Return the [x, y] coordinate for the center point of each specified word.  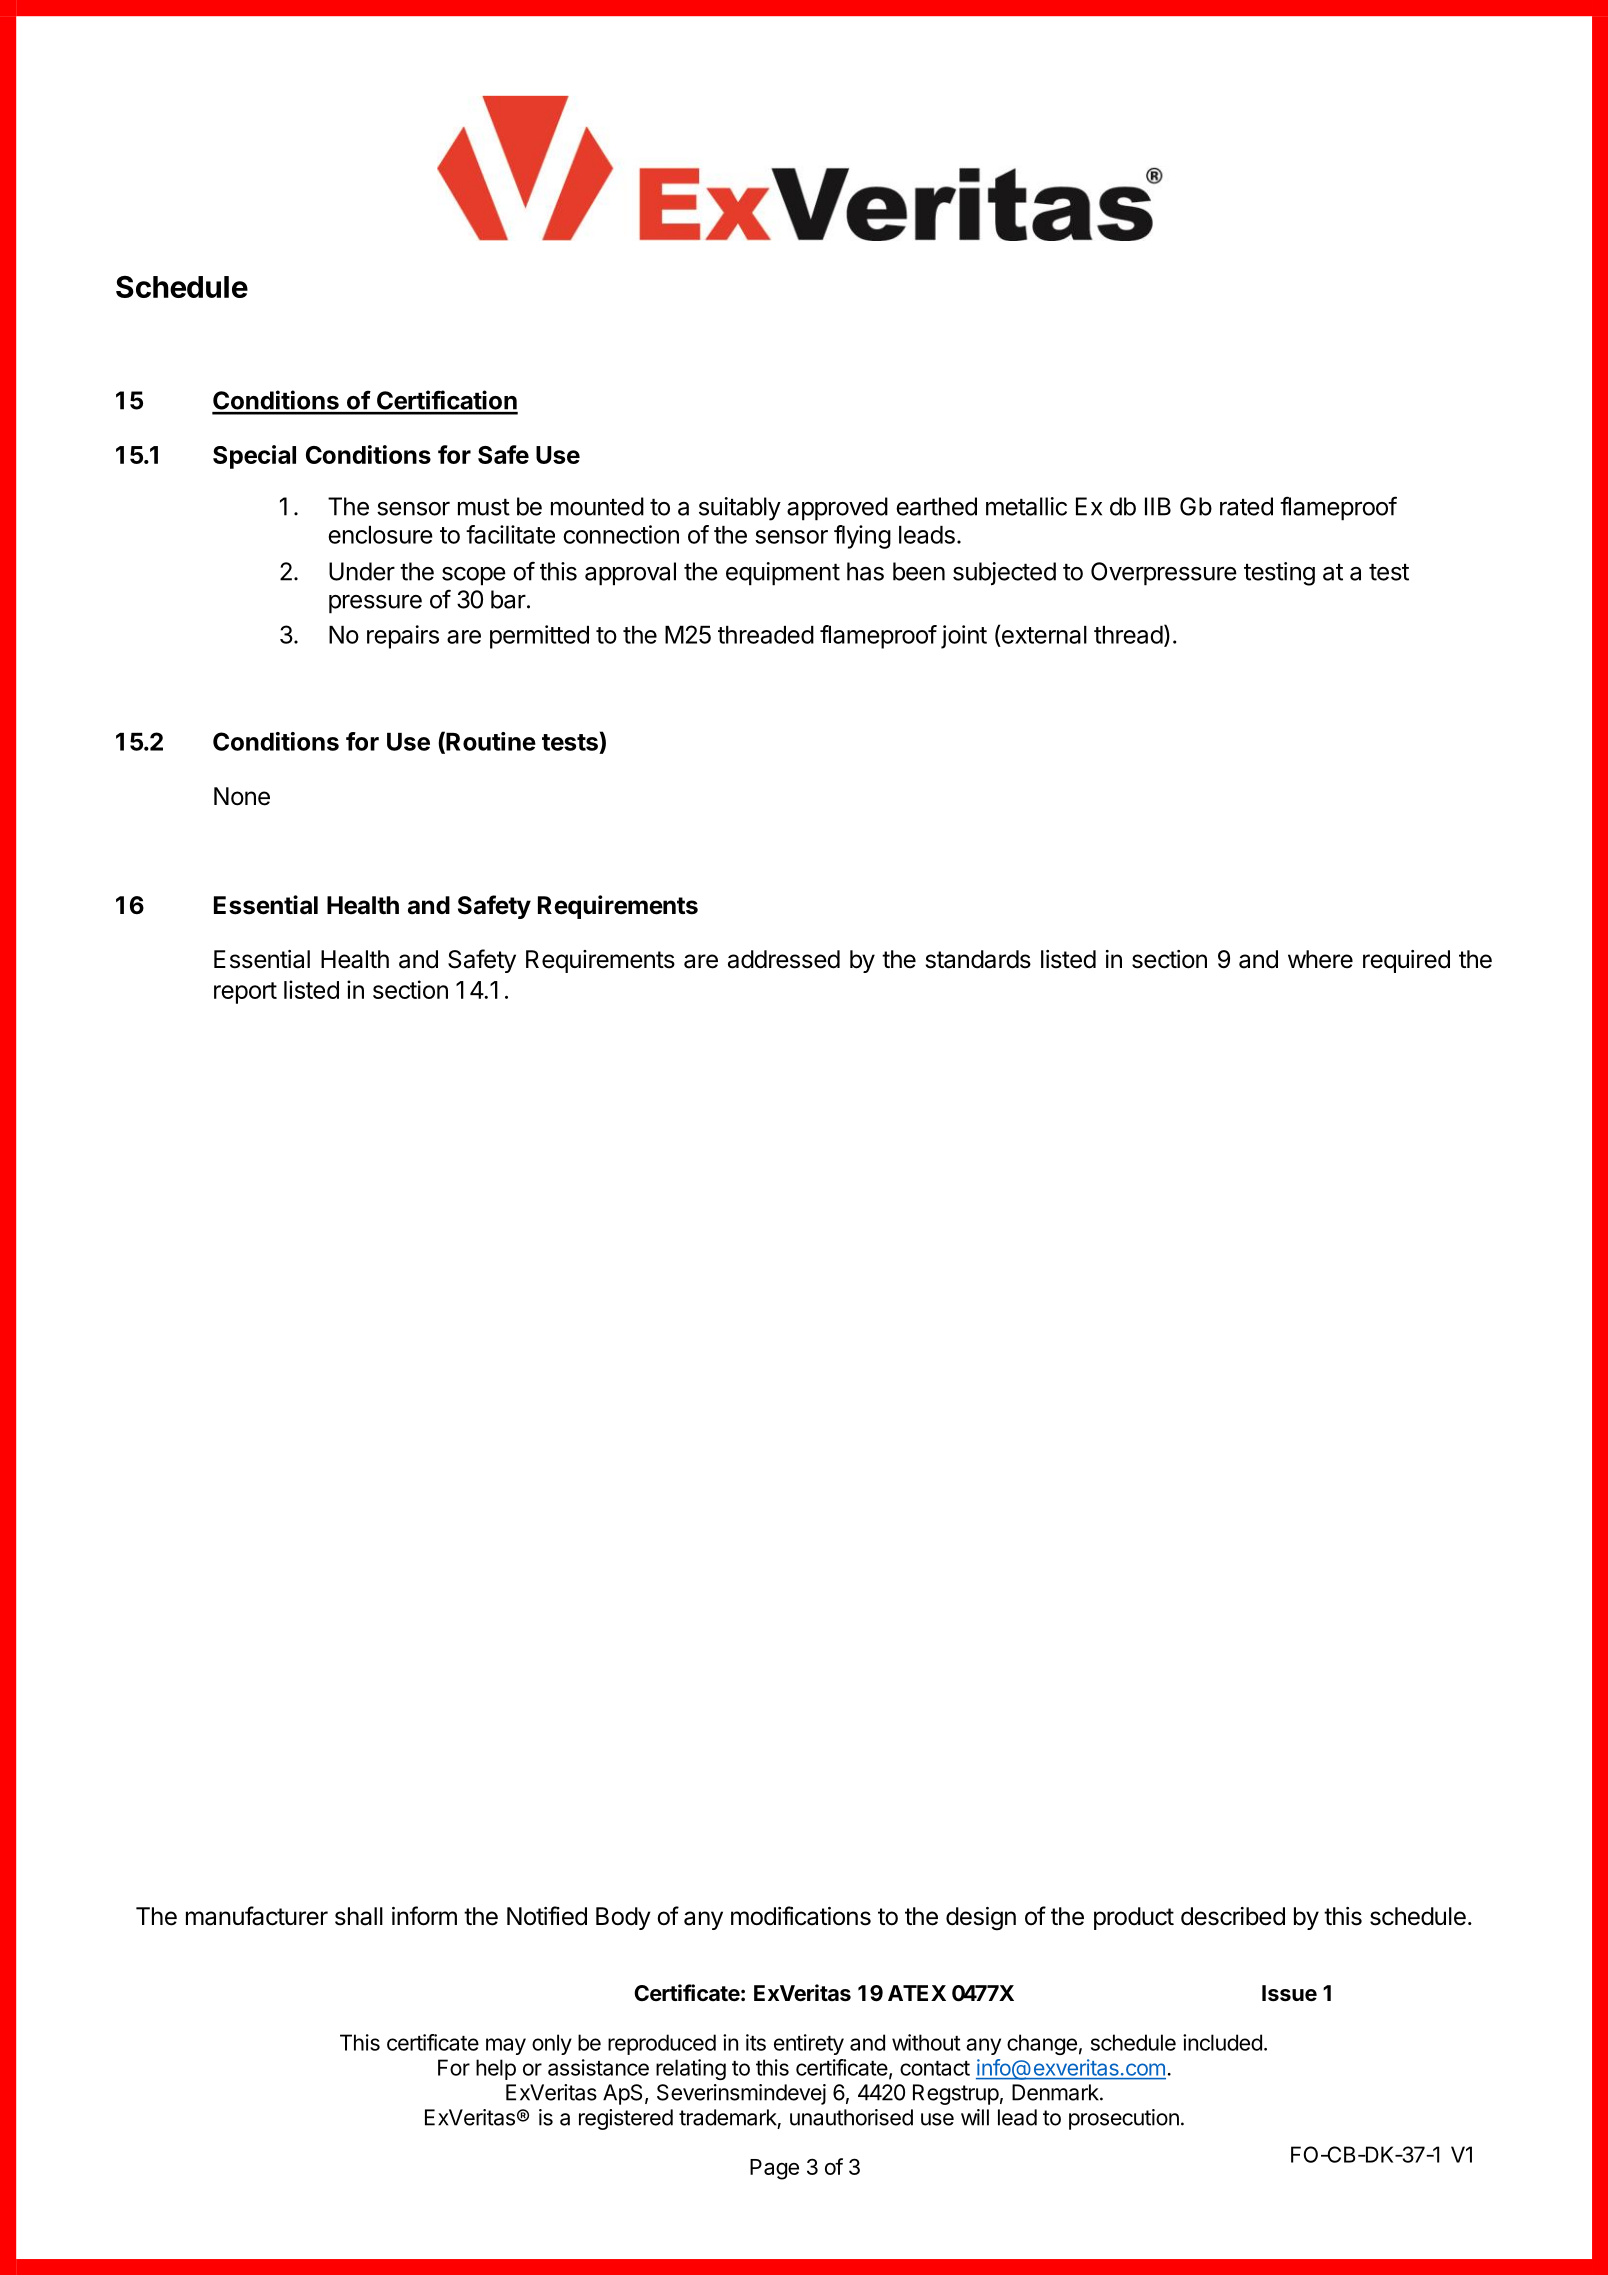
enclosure [380, 535]
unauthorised [851, 2117]
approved [837, 509]
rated [1246, 506]
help [496, 2069]
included [1222, 2042]
